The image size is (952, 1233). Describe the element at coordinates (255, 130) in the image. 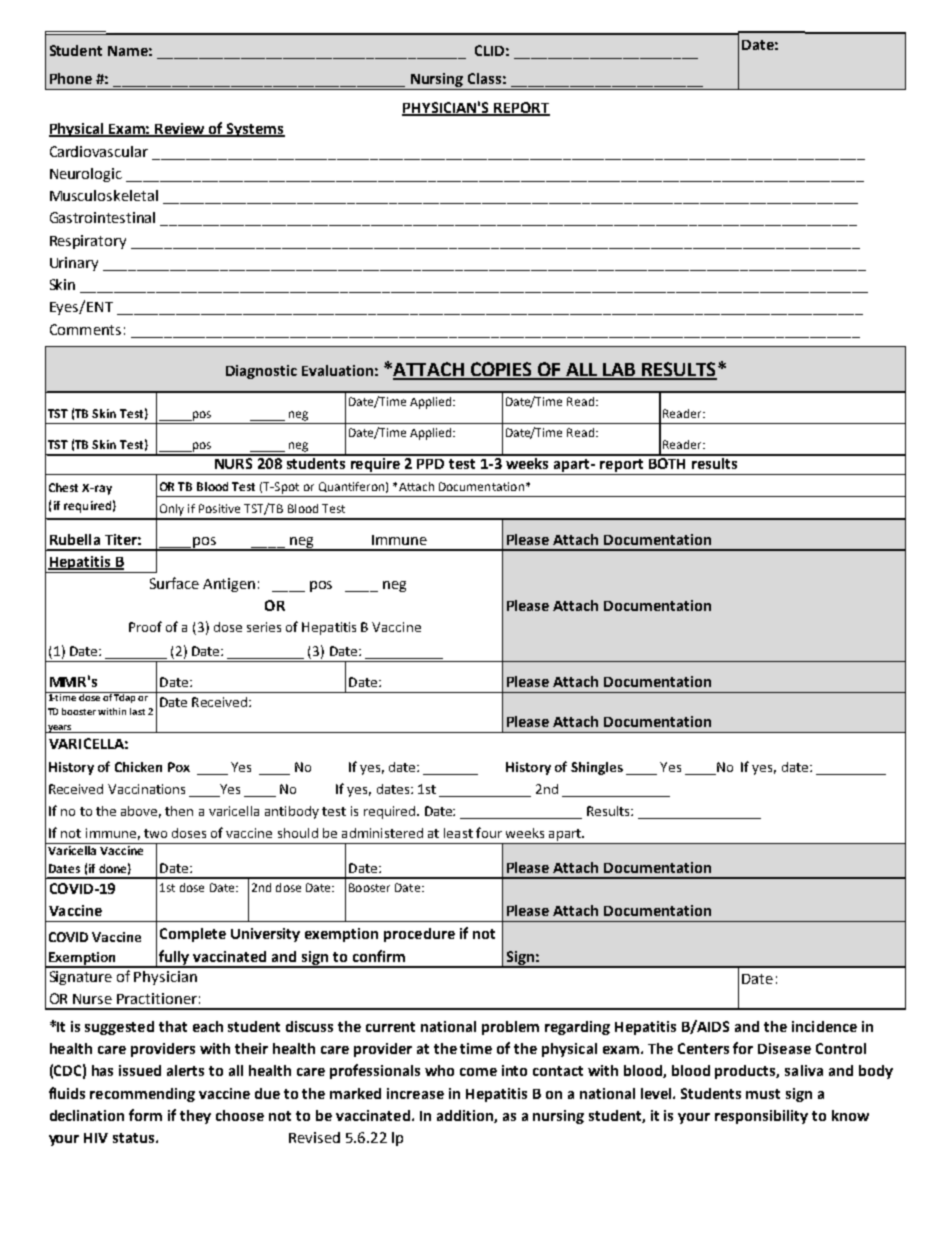

I see `Systems` at that location.
